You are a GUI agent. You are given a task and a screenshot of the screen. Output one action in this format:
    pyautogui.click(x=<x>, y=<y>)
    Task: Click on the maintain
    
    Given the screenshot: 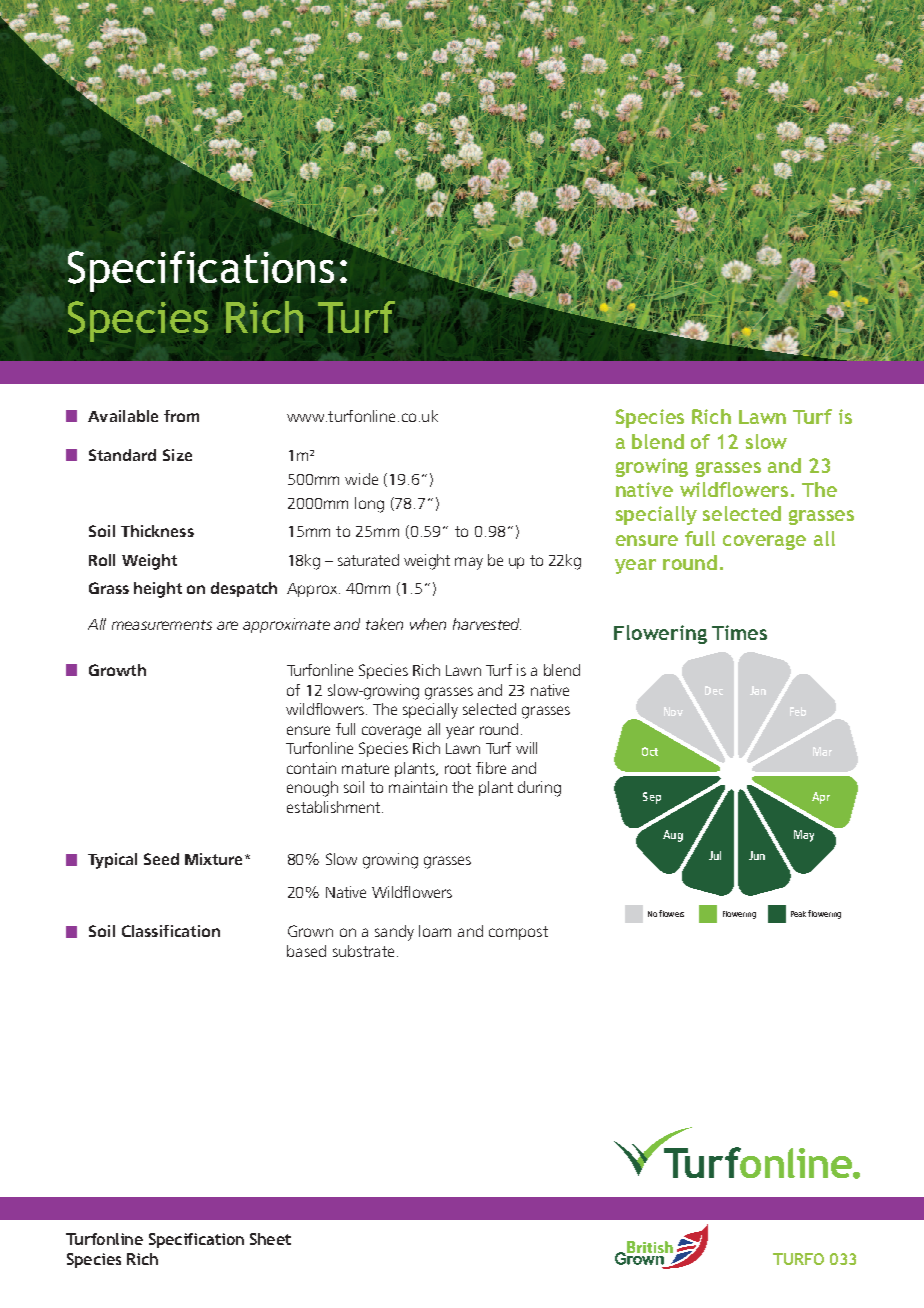 What is the action you would take?
    pyautogui.click(x=418, y=787)
